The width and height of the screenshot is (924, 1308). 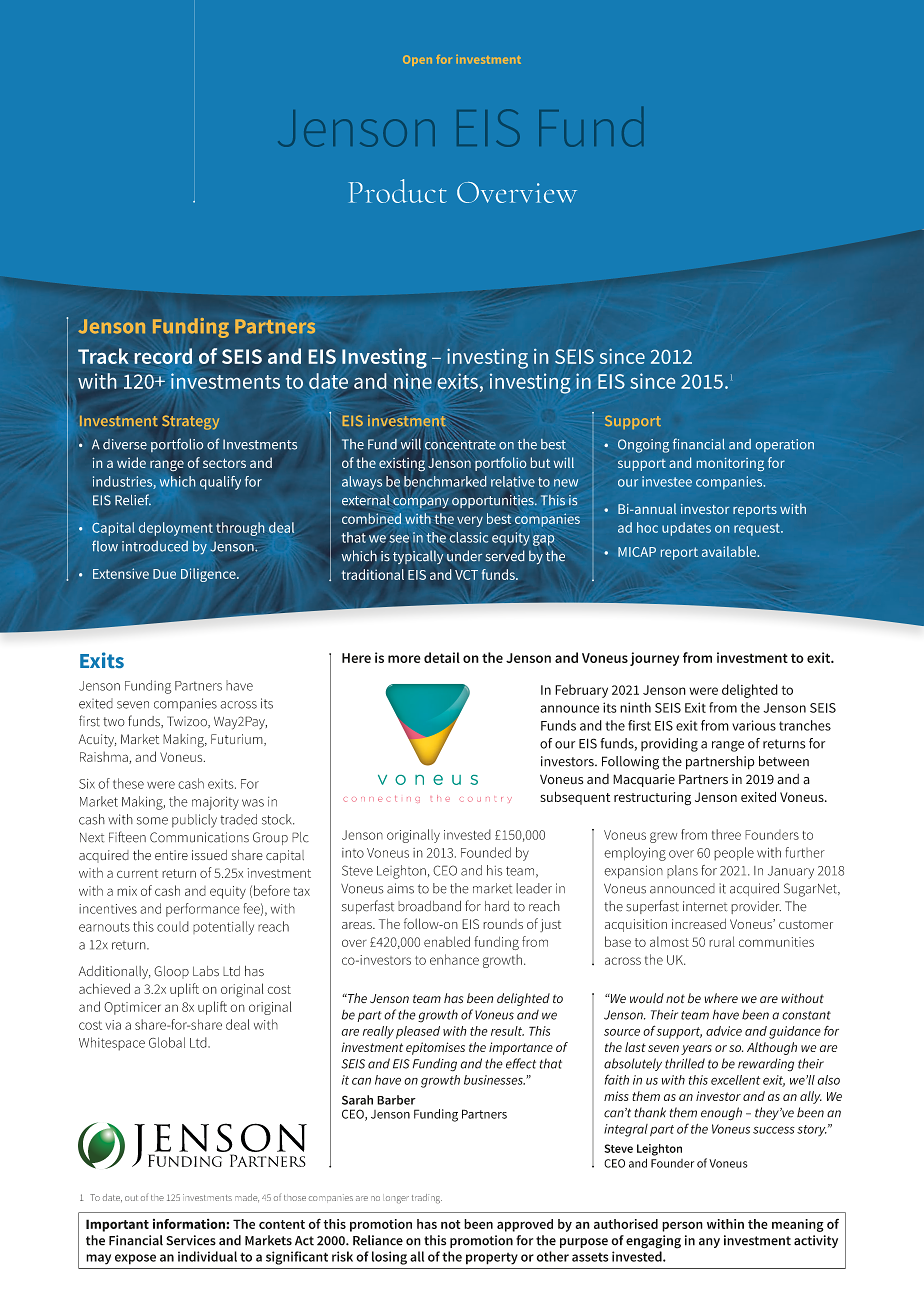 I want to click on monitoring, so click(x=730, y=464).
